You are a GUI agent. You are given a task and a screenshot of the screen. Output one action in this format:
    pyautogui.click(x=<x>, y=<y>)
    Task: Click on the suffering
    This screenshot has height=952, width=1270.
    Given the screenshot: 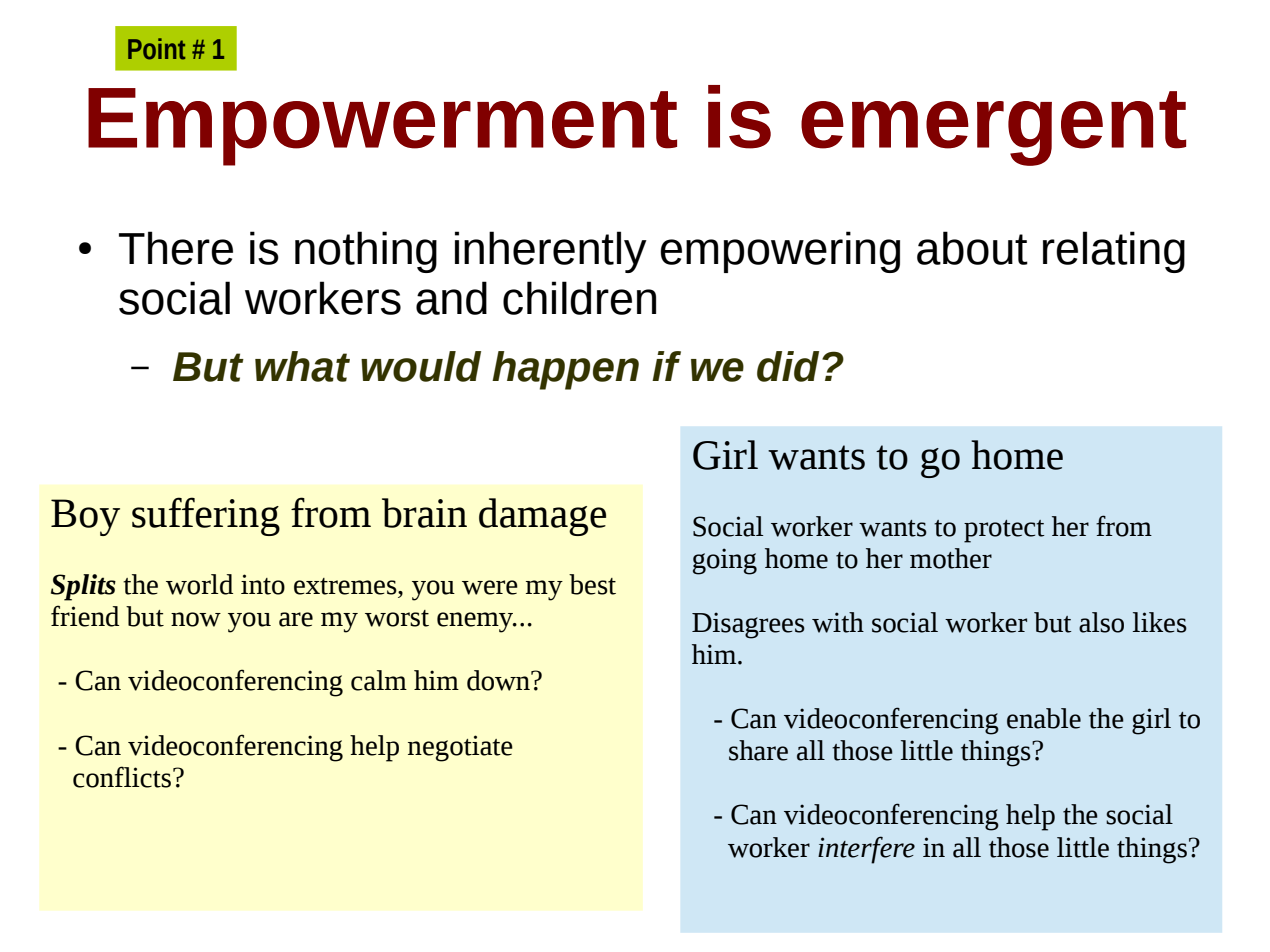 What is the action you would take?
    pyautogui.click(x=206, y=516)
